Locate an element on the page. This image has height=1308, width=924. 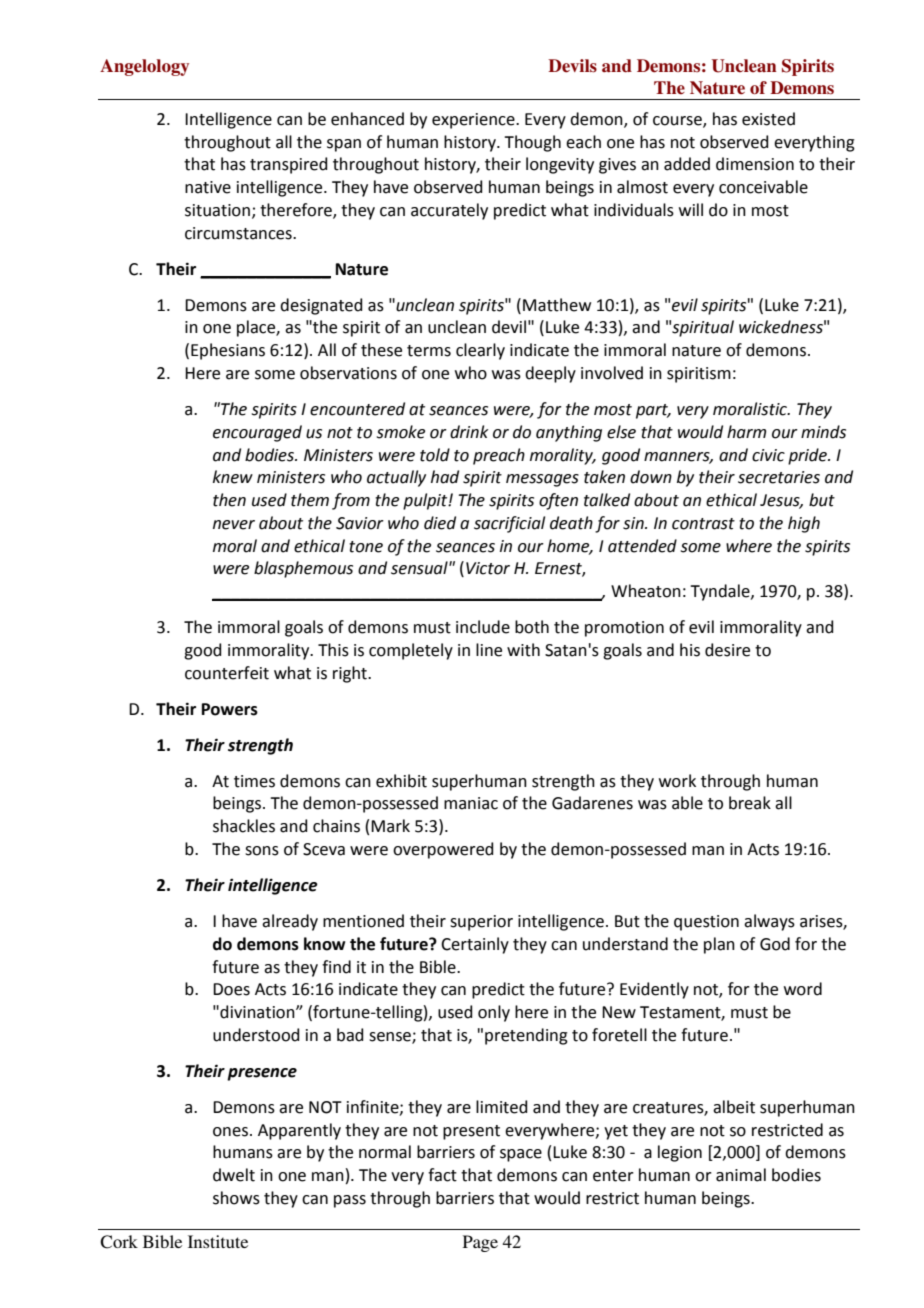
clearly is located at coordinates (480, 351).
